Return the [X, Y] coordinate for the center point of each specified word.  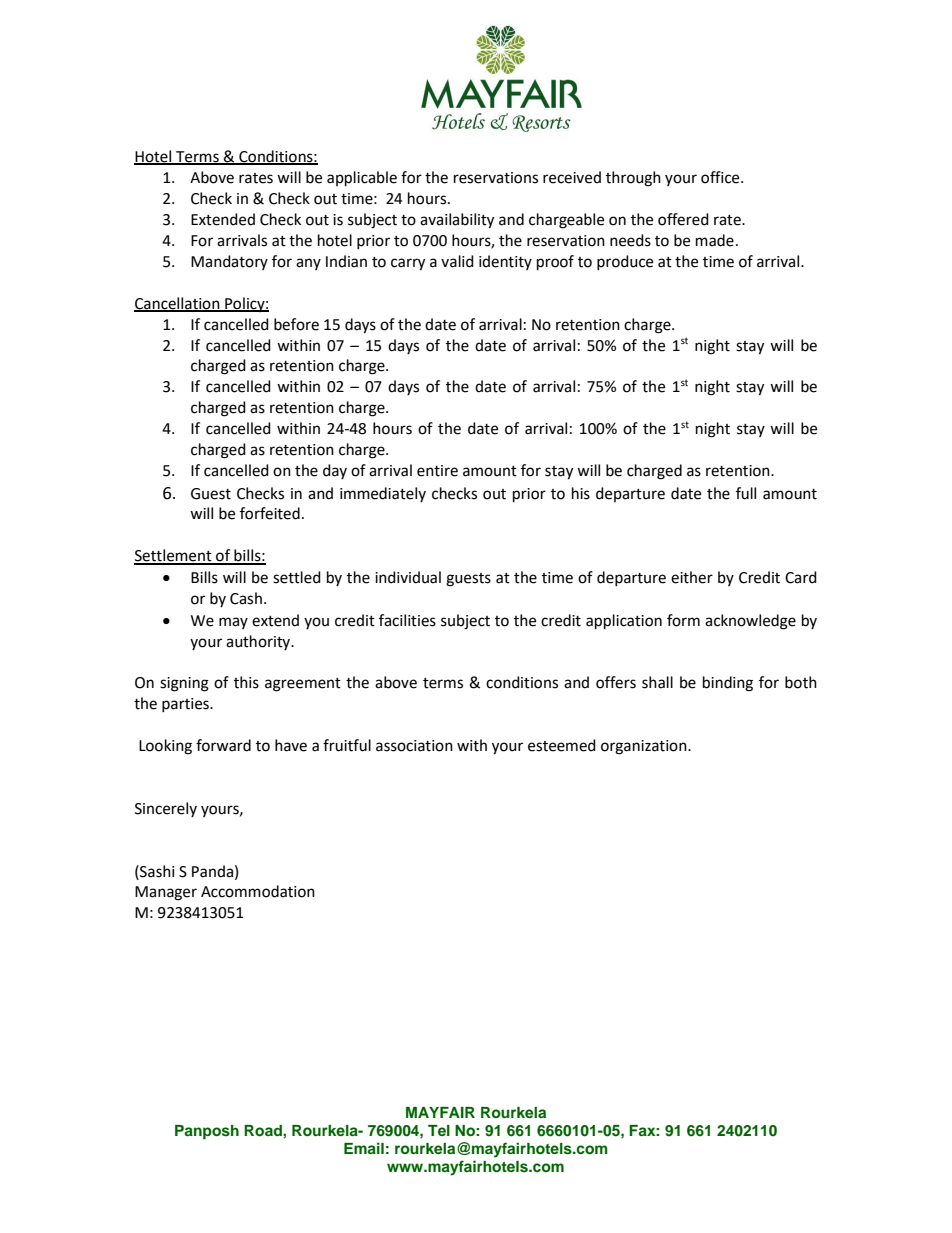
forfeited [270, 513]
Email [364, 1148]
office [721, 177]
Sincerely [166, 809]
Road [264, 1130]
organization [645, 747]
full [746, 493]
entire [437, 471]
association [414, 746]
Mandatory [229, 262]
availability [457, 221]
